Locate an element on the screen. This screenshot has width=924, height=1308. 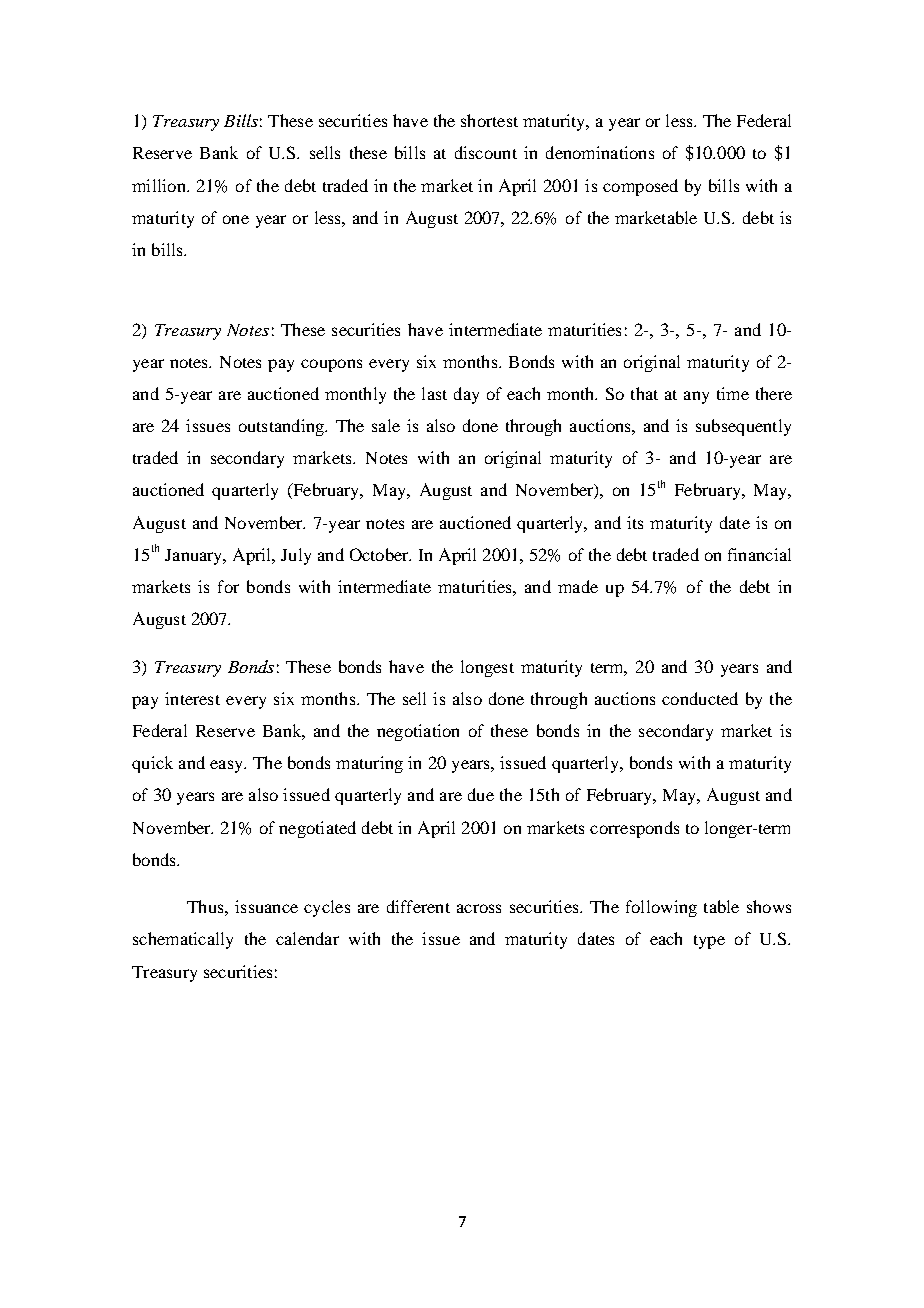
October is located at coordinates (380, 554).
